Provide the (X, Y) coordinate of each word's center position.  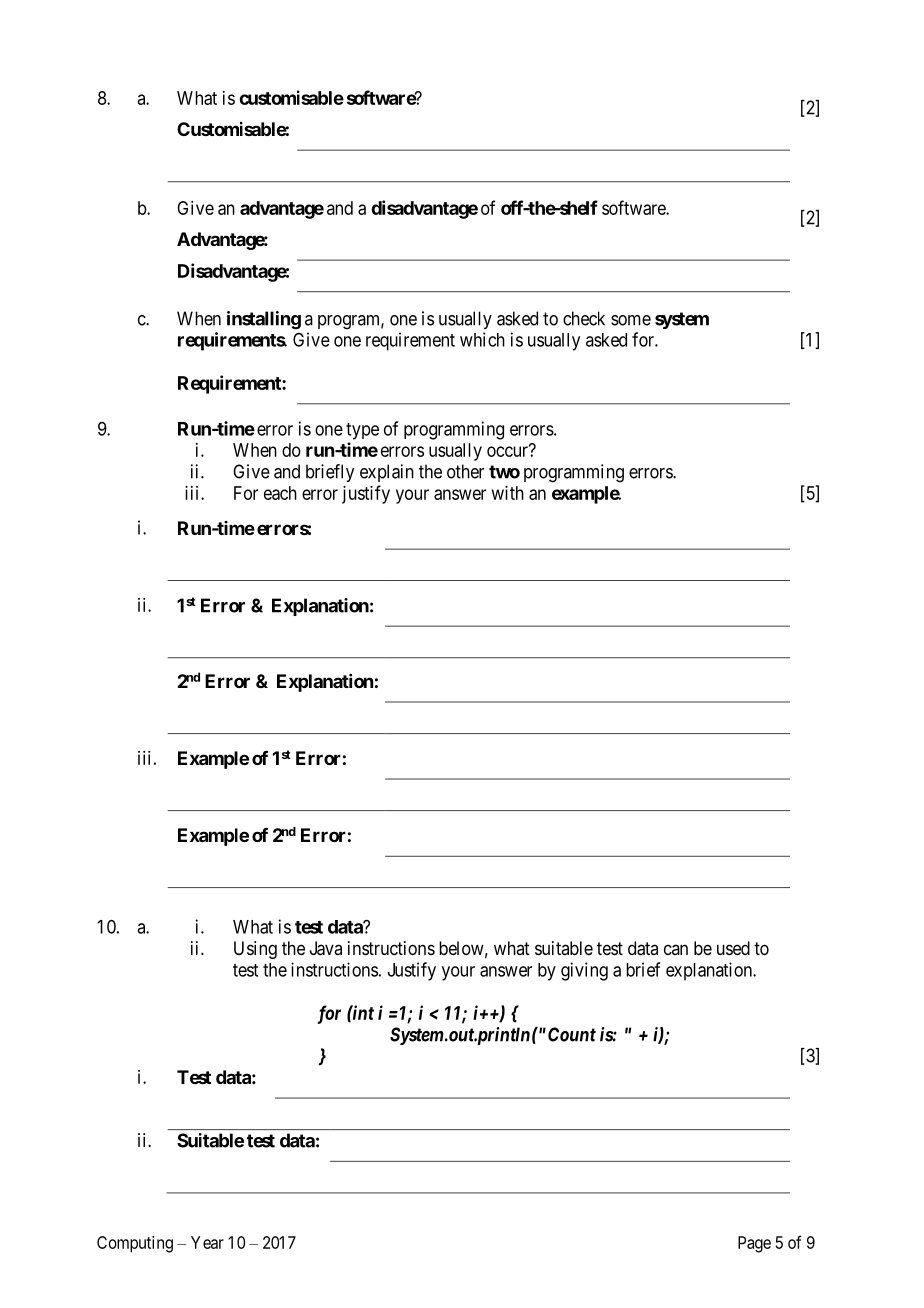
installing (264, 320)
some (631, 320)
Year (207, 1242)
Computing (135, 1244)
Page (754, 1244)
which (482, 339)
